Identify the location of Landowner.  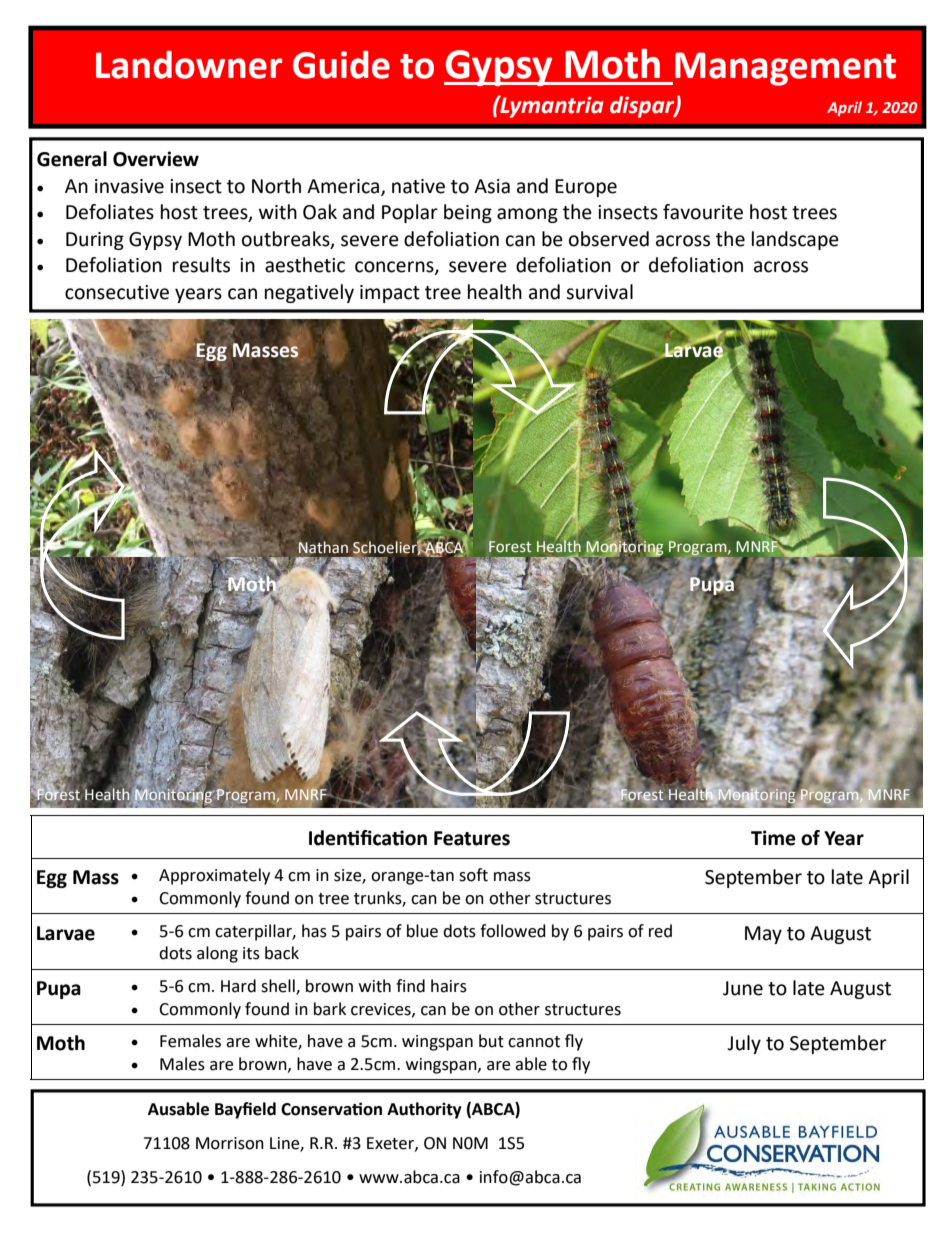
(189, 65).
